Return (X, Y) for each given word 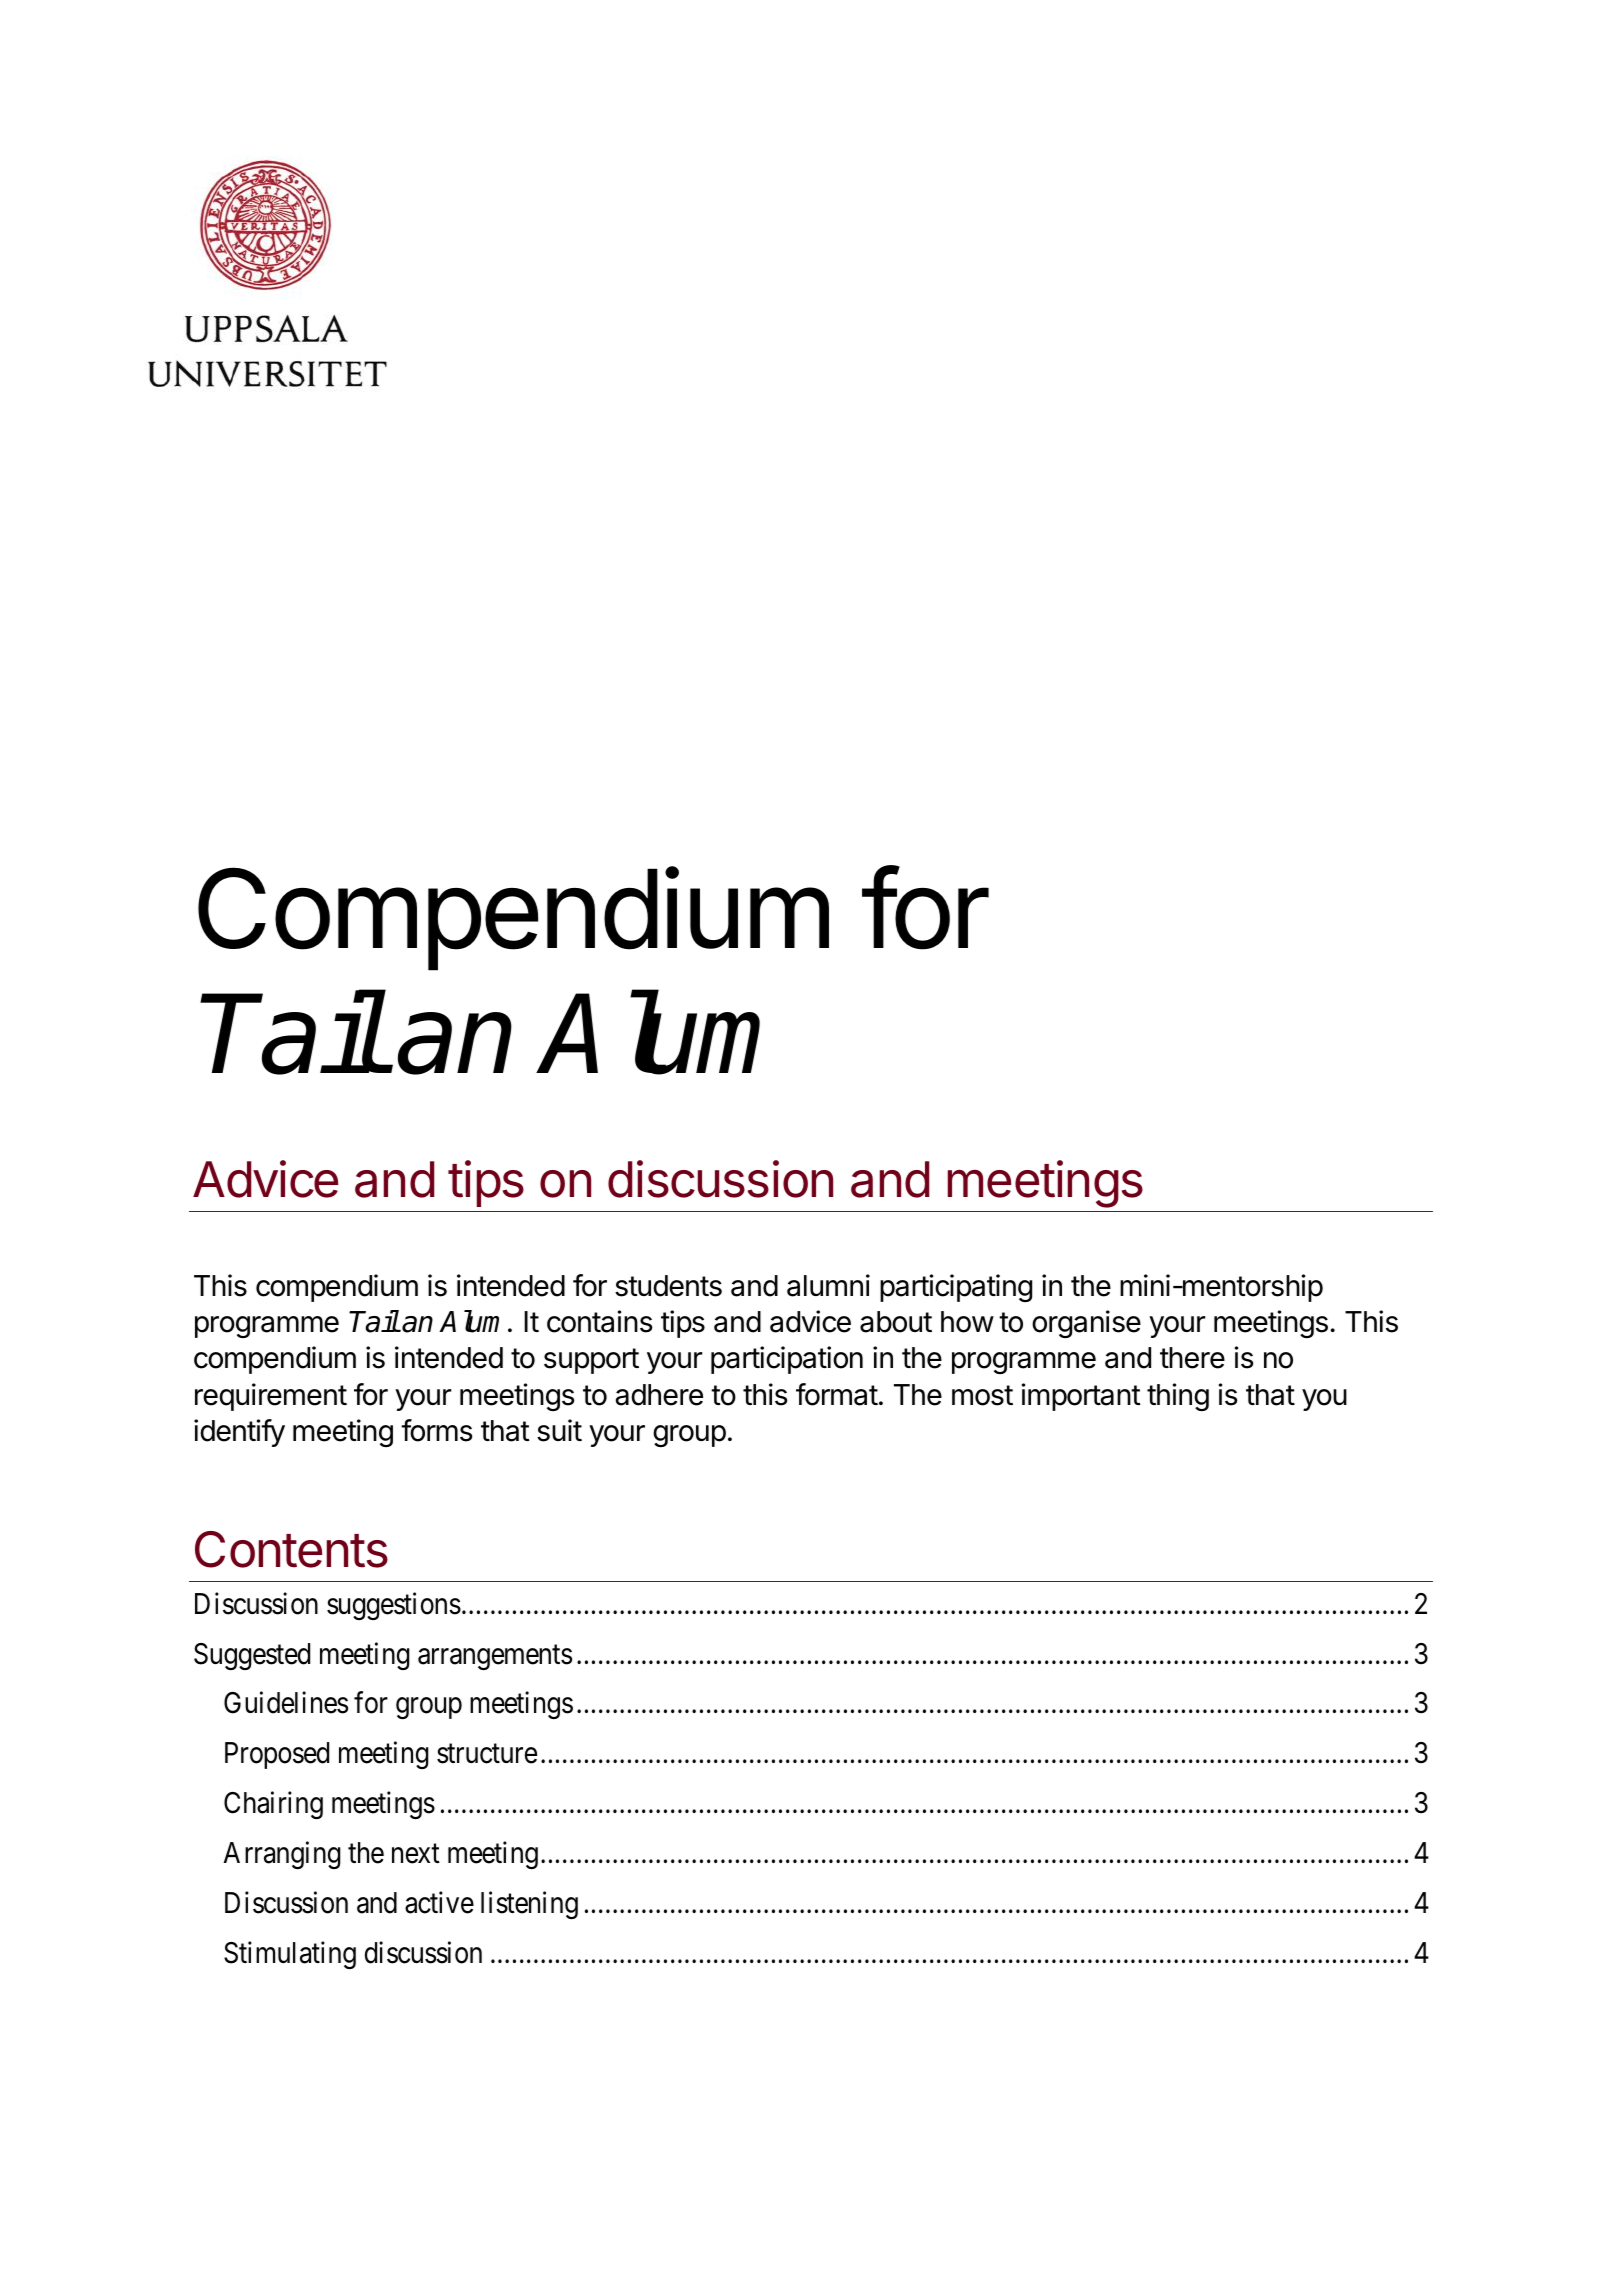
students (668, 1286)
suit (559, 1430)
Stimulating (290, 1955)
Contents (291, 1549)
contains (600, 1321)
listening (529, 1905)
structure (487, 1754)
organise (1086, 1324)
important (1081, 1397)
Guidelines (286, 1703)
